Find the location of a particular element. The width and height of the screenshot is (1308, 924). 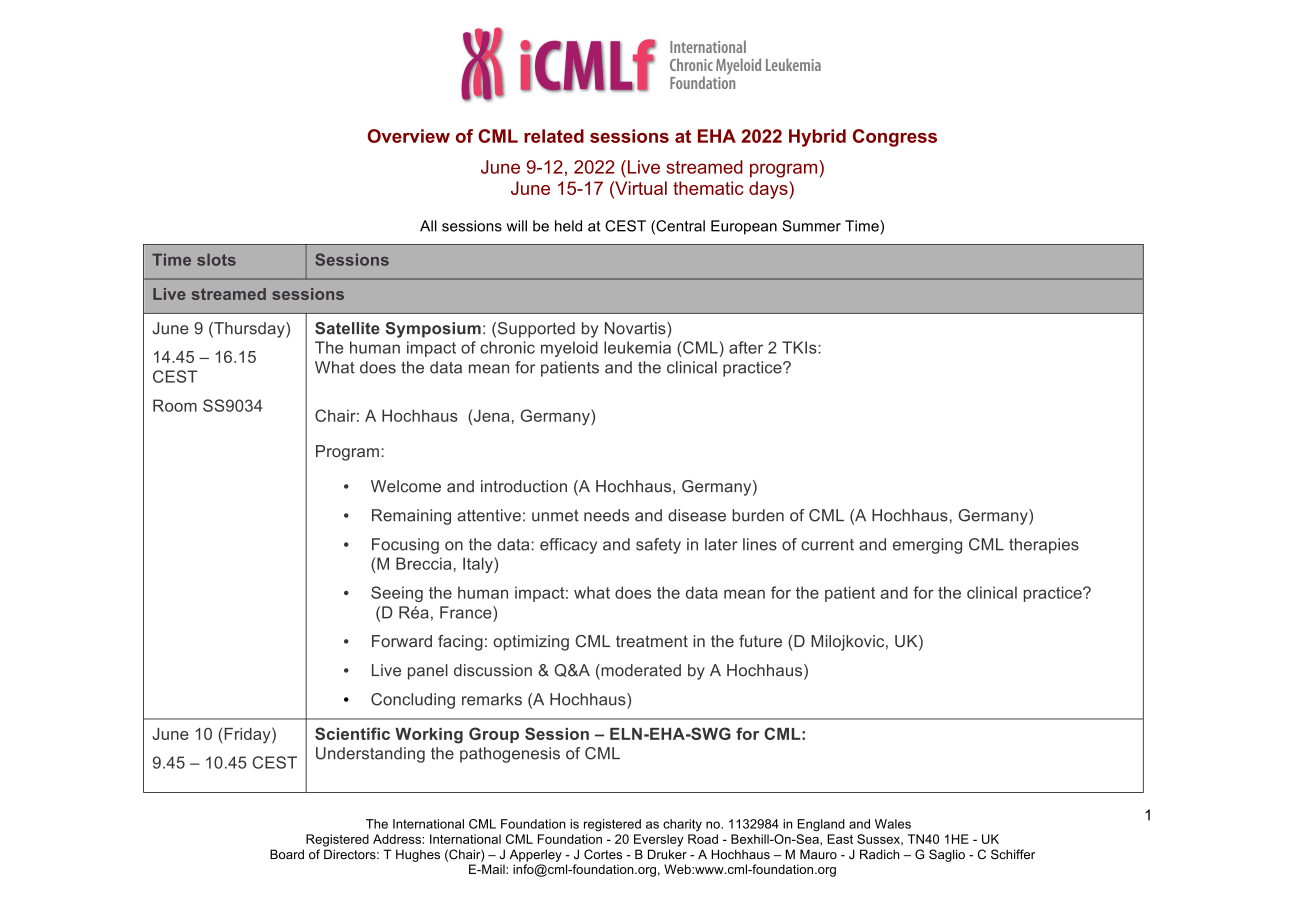

related is located at coordinates (554, 136).
